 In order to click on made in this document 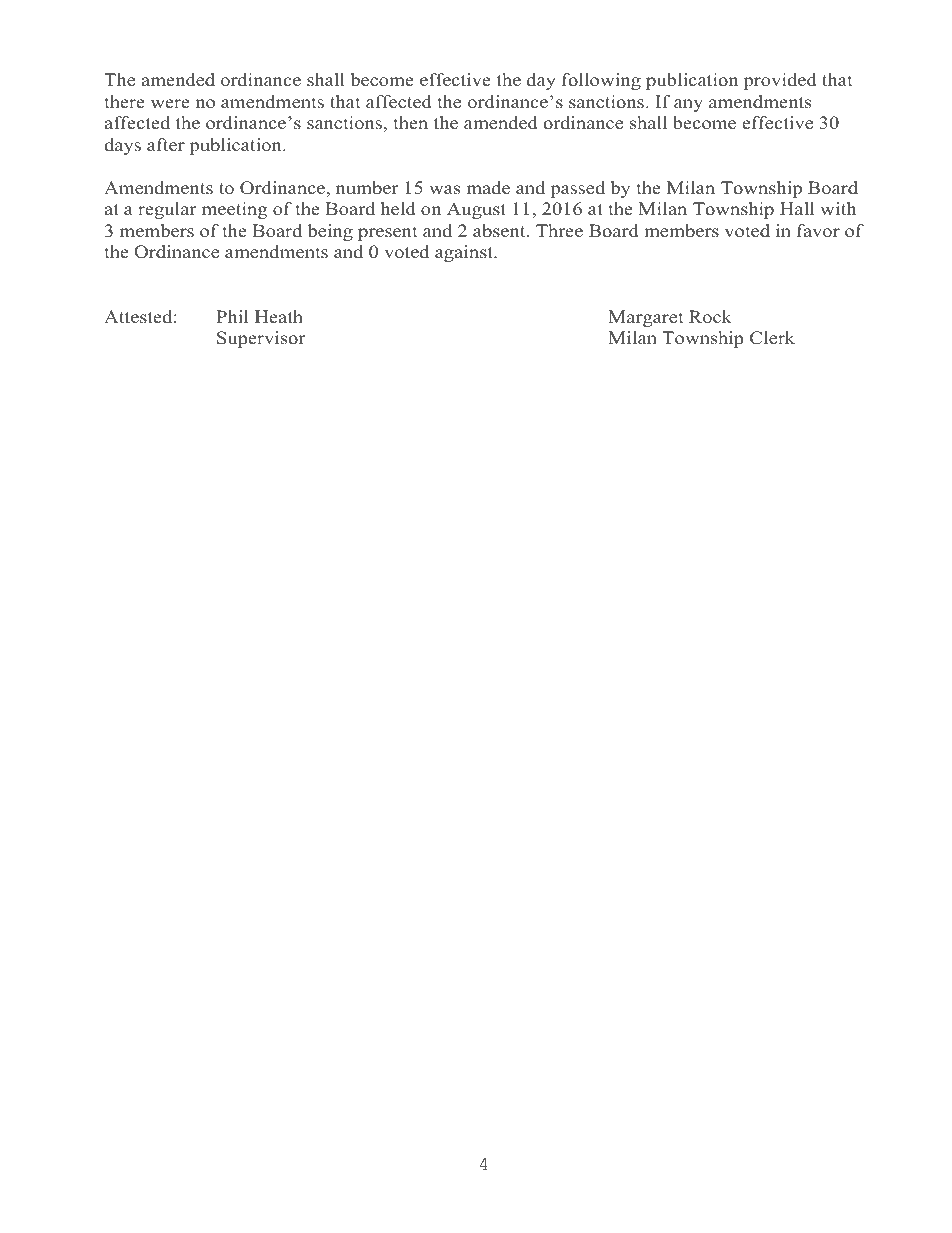, I will do `click(488, 188)`.
